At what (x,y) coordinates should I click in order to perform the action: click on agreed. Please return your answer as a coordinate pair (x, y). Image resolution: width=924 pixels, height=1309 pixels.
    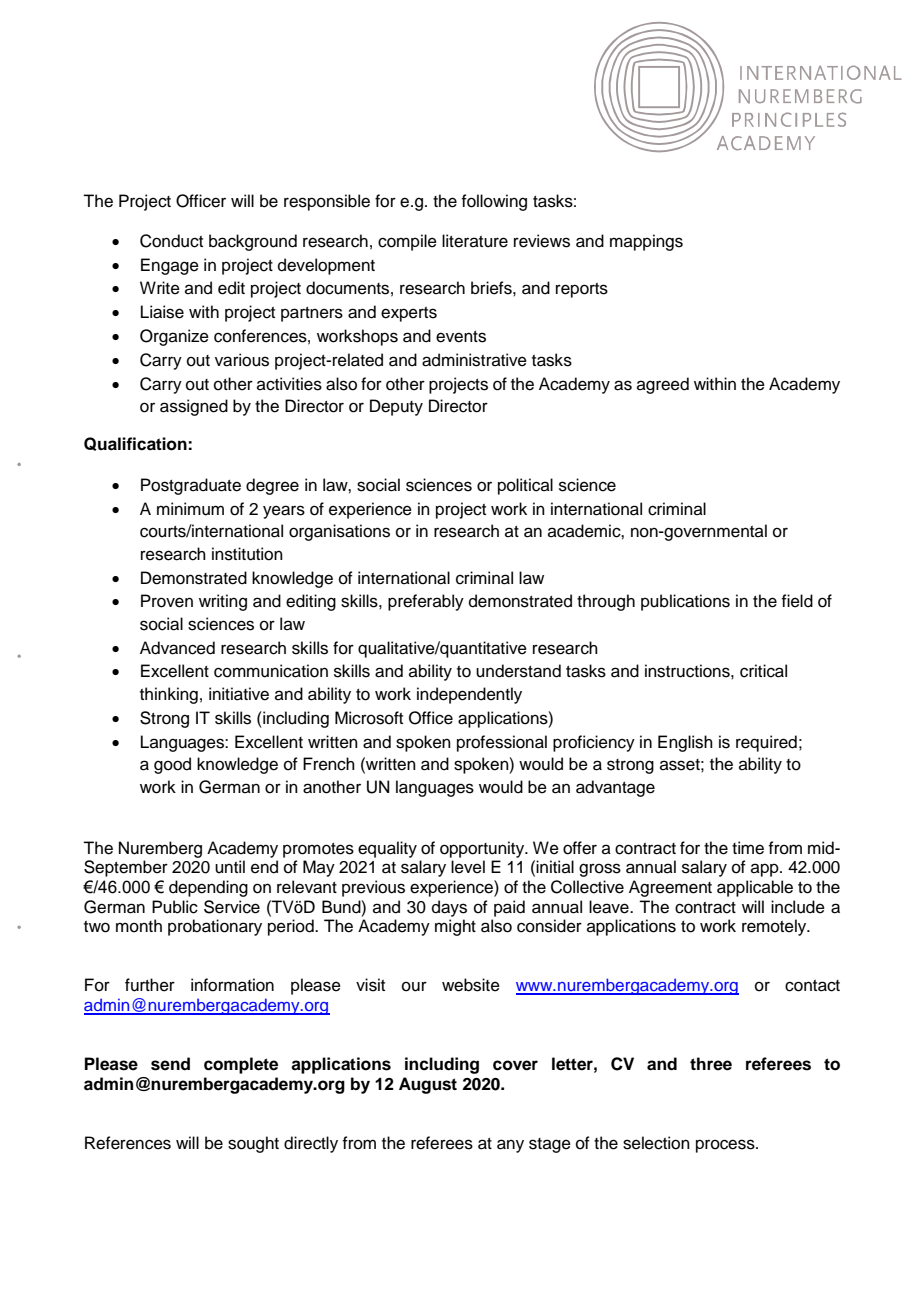
    Looking at the image, I should click on (663, 385).
